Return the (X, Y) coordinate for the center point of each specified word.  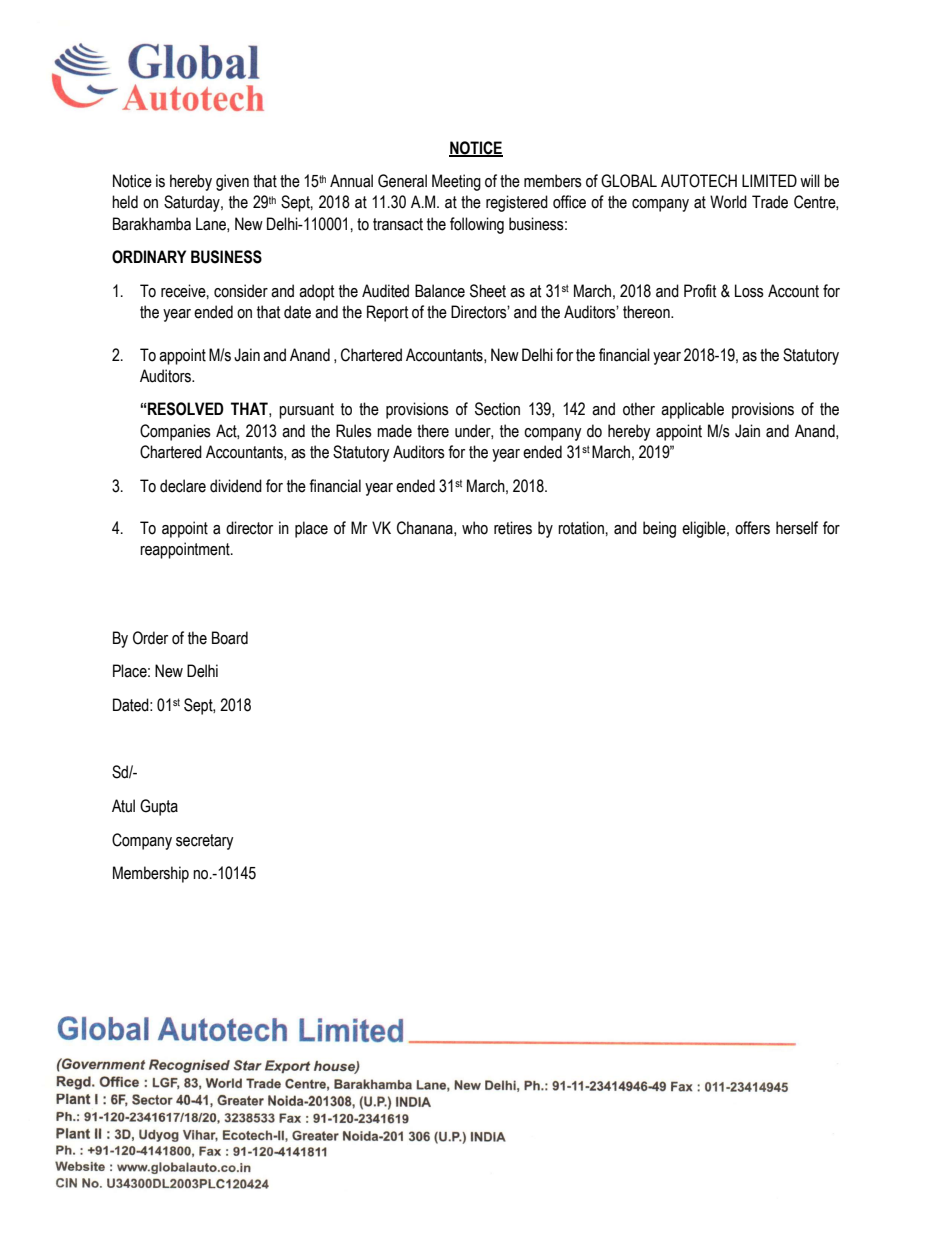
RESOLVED (186, 409)
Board (230, 638)
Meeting (456, 182)
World (728, 202)
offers (752, 528)
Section (497, 409)
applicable (692, 410)
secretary (204, 842)
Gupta (159, 807)
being (659, 529)
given (232, 182)
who (475, 528)
